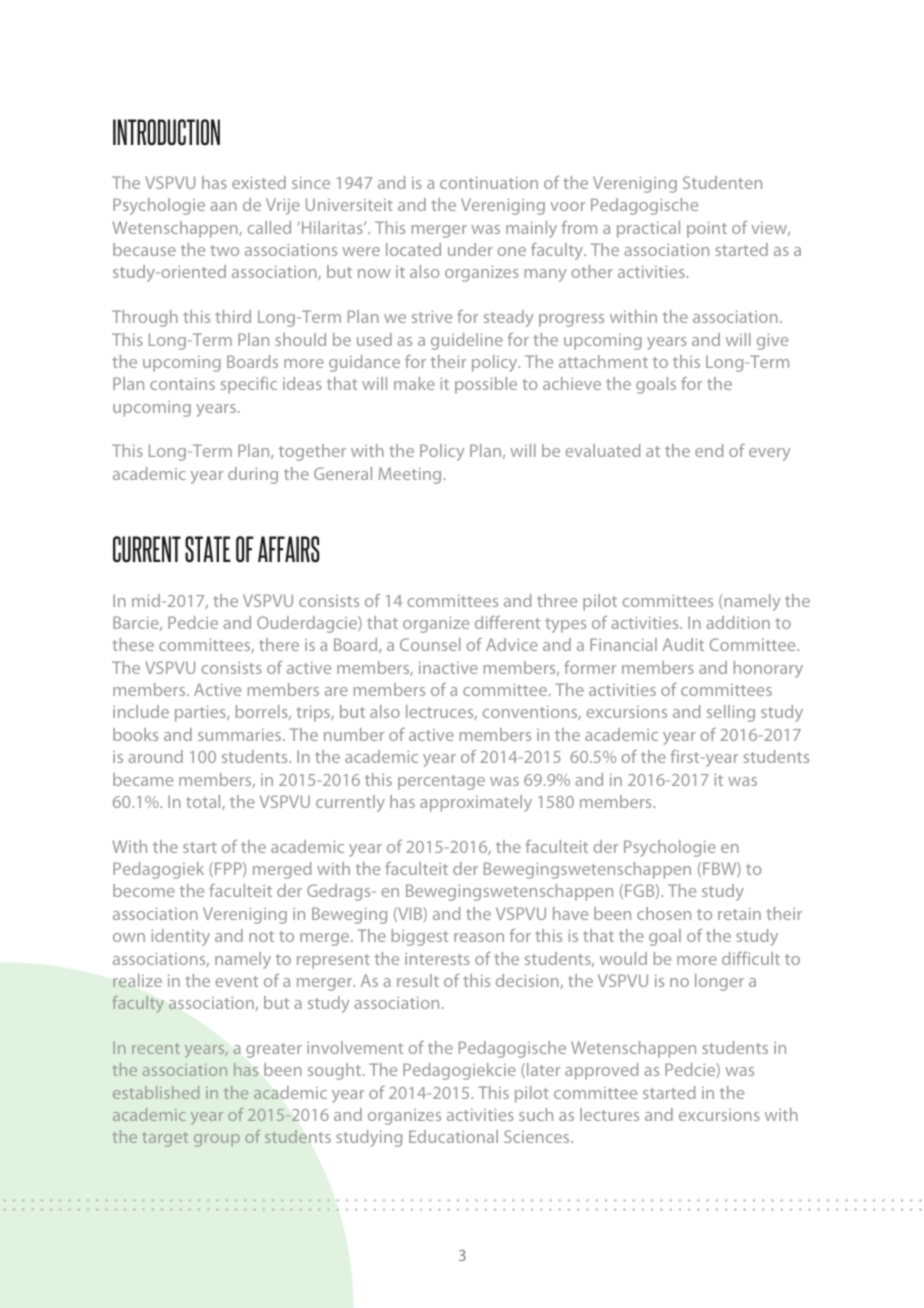 The image size is (924, 1308). What do you see at coordinates (166, 132) in the image?
I see `INTRODUCTION` at bounding box center [166, 132].
